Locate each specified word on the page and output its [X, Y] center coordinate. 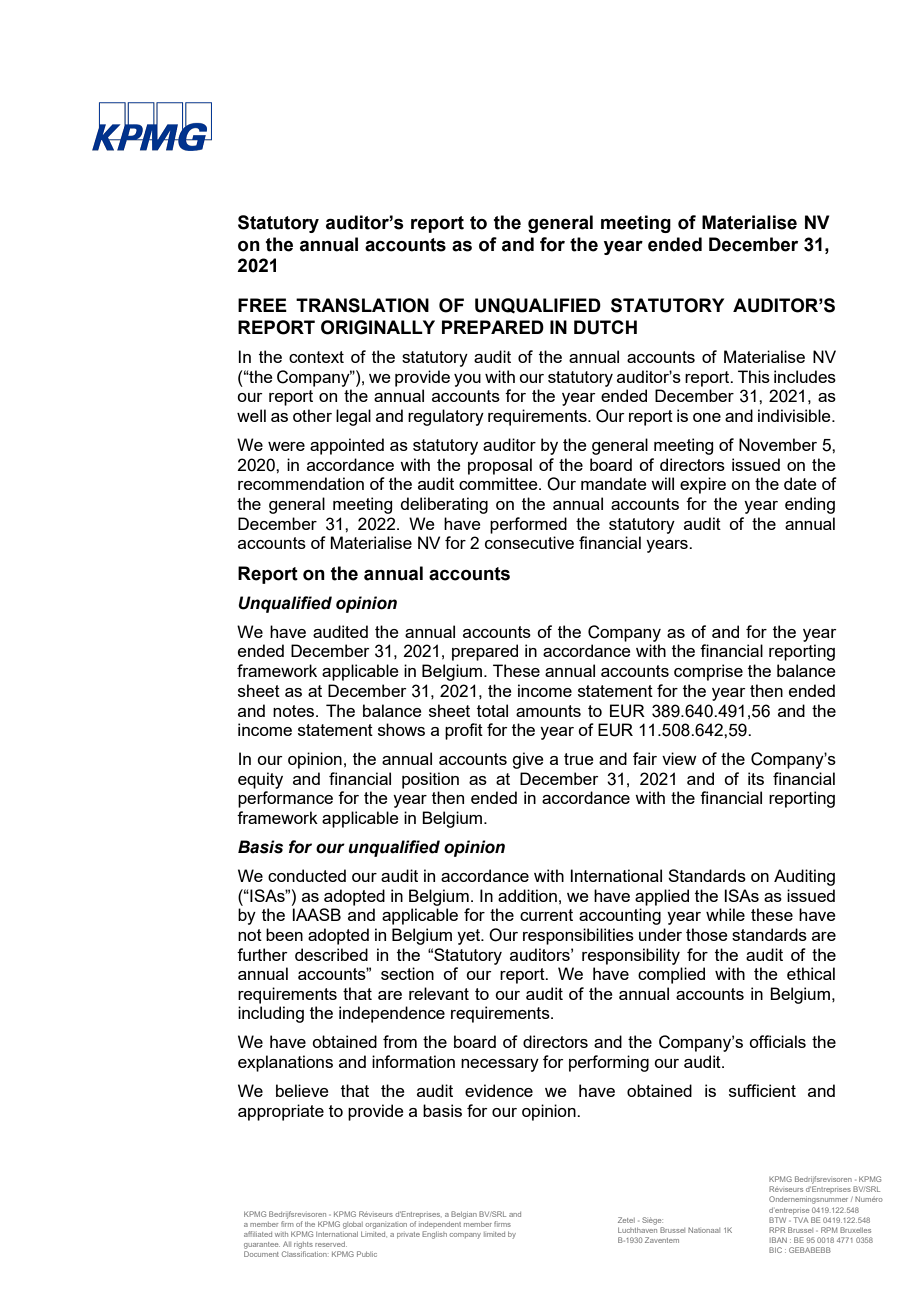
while [725, 914]
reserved [331, 1244]
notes [295, 711]
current [546, 915]
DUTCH [605, 327]
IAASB [316, 914]
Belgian [464, 1215]
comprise [708, 672]
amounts [548, 711]
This [754, 376]
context [316, 357]
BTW [777, 1220]
